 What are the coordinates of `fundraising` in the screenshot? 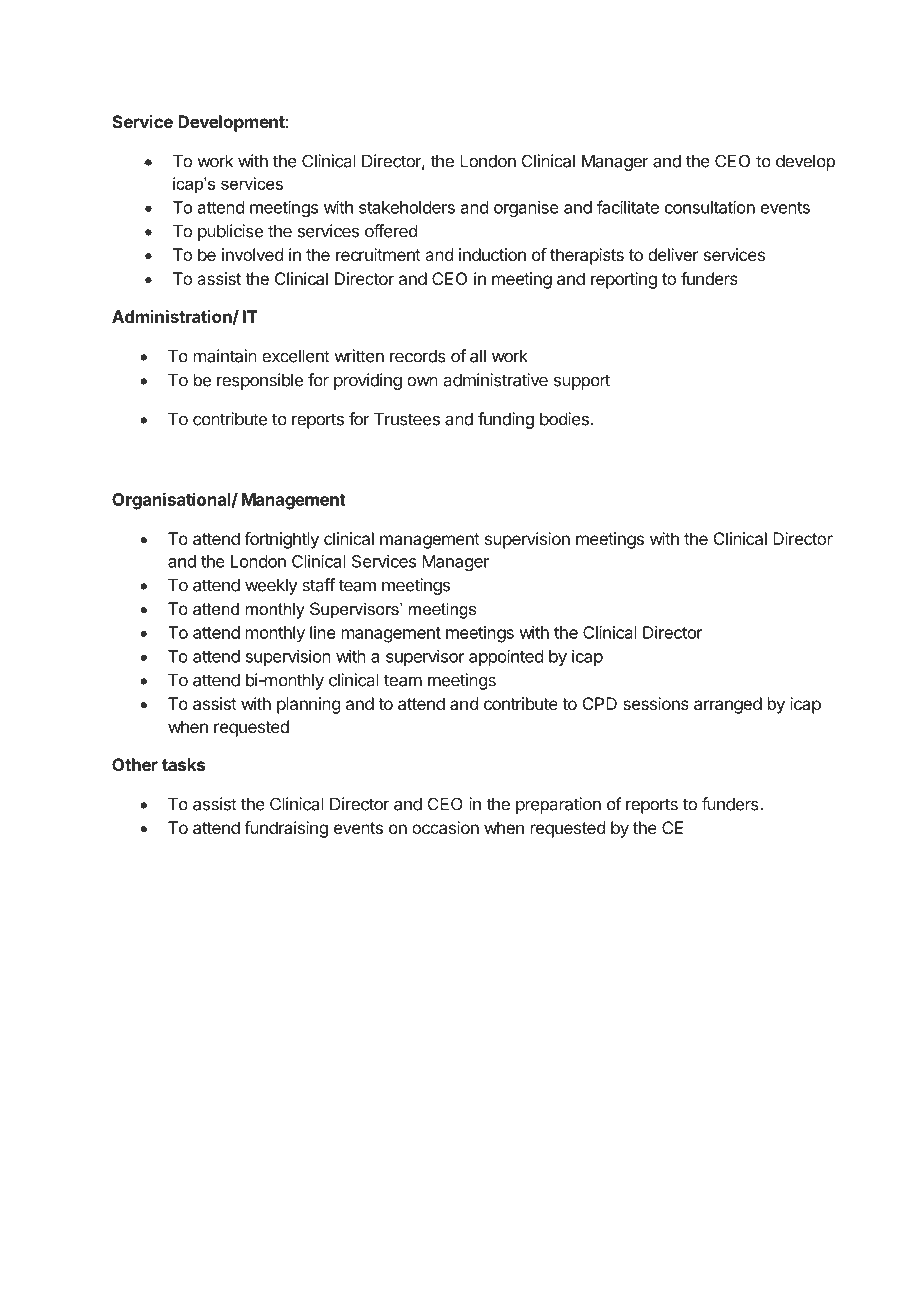 It's located at (286, 829).
